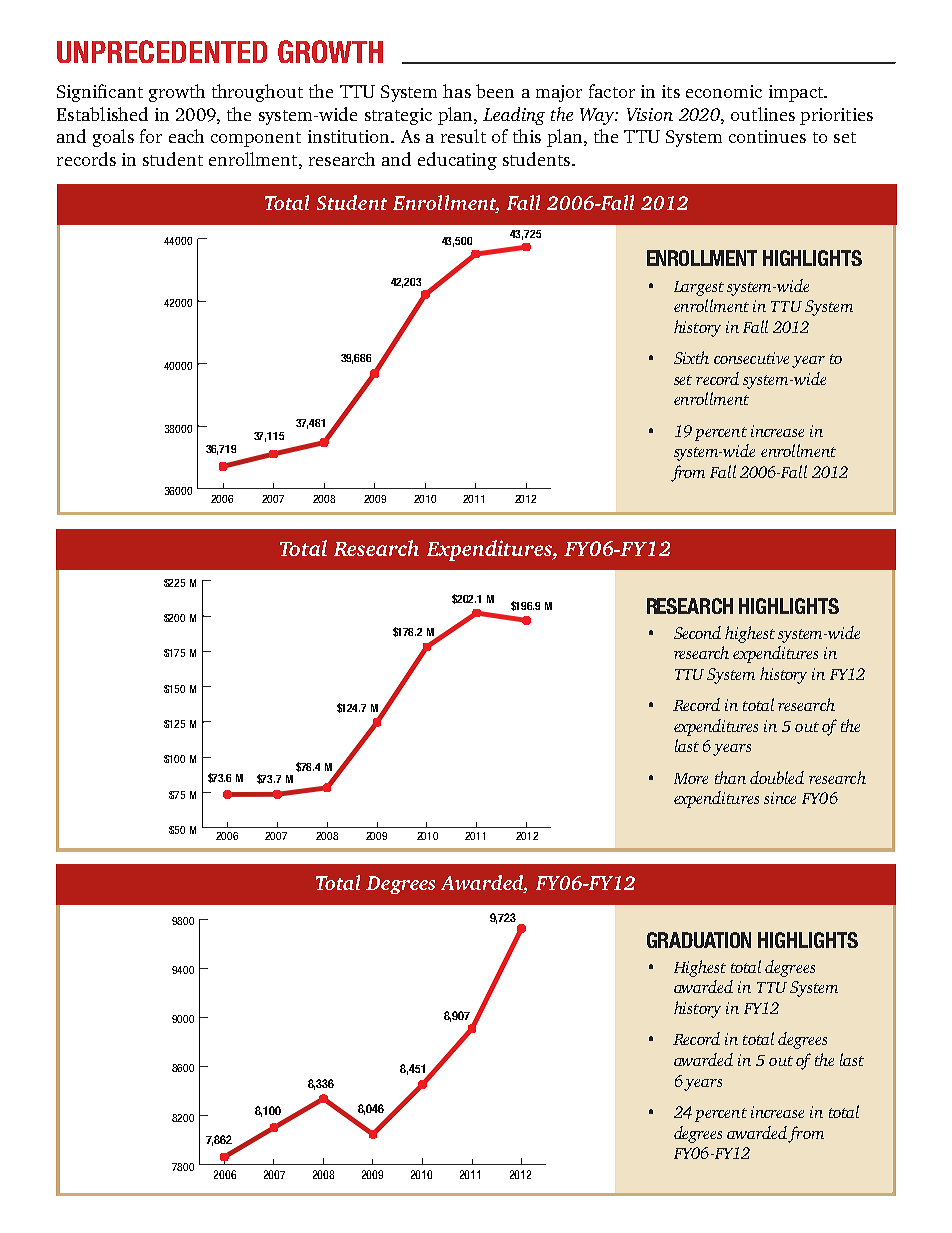 The height and width of the document is (1233, 952). I want to click on Sixth, so click(691, 357).
